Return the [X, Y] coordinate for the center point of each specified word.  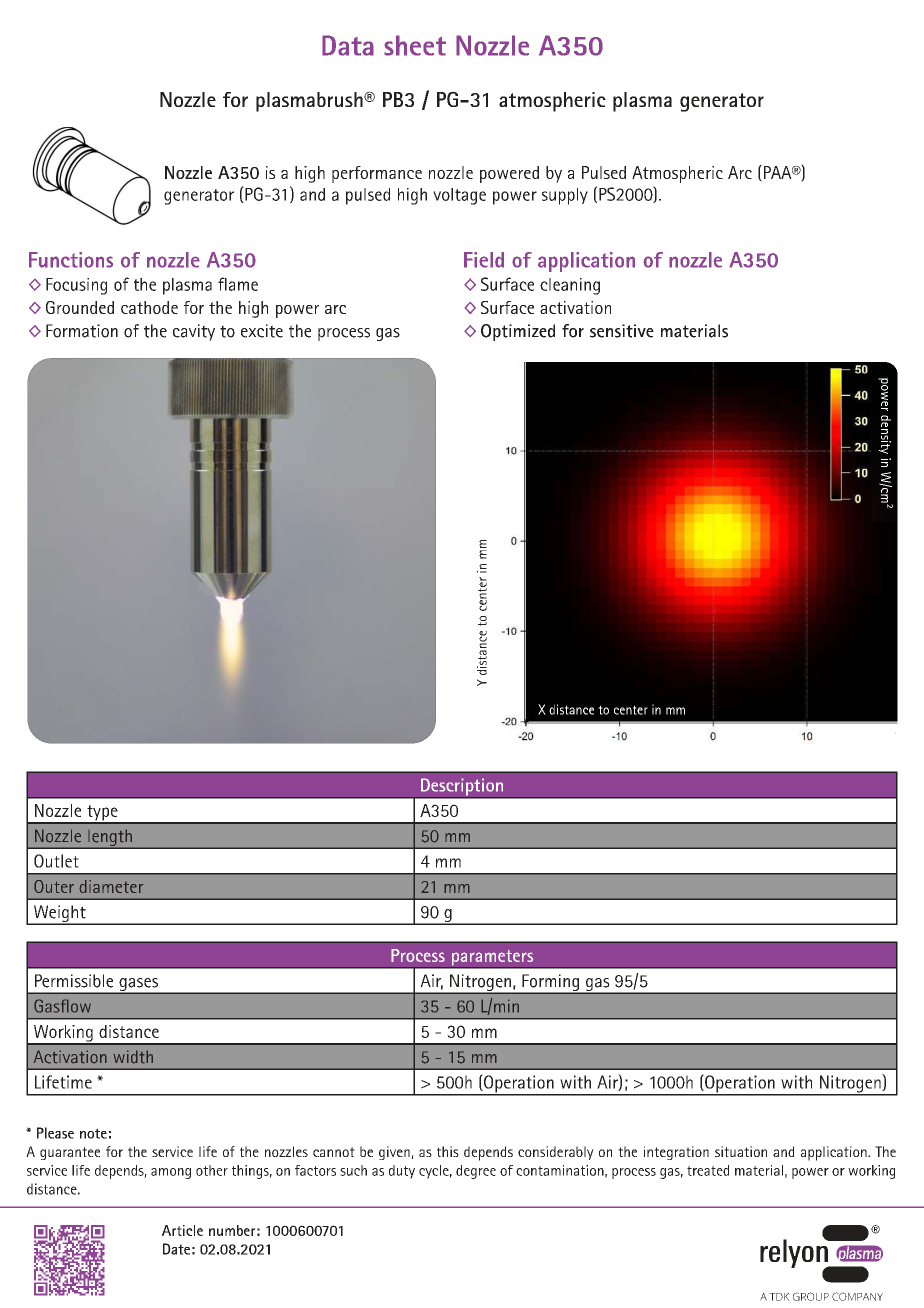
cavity [194, 332]
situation [741, 1151]
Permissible [74, 981]
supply [565, 196]
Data [348, 45]
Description [462, 788]
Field [484, 260]
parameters [493, 959]
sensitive [622, 331]
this [448, 1151]
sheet [415, 45]
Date [176, 1249]
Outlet [56, 861]
